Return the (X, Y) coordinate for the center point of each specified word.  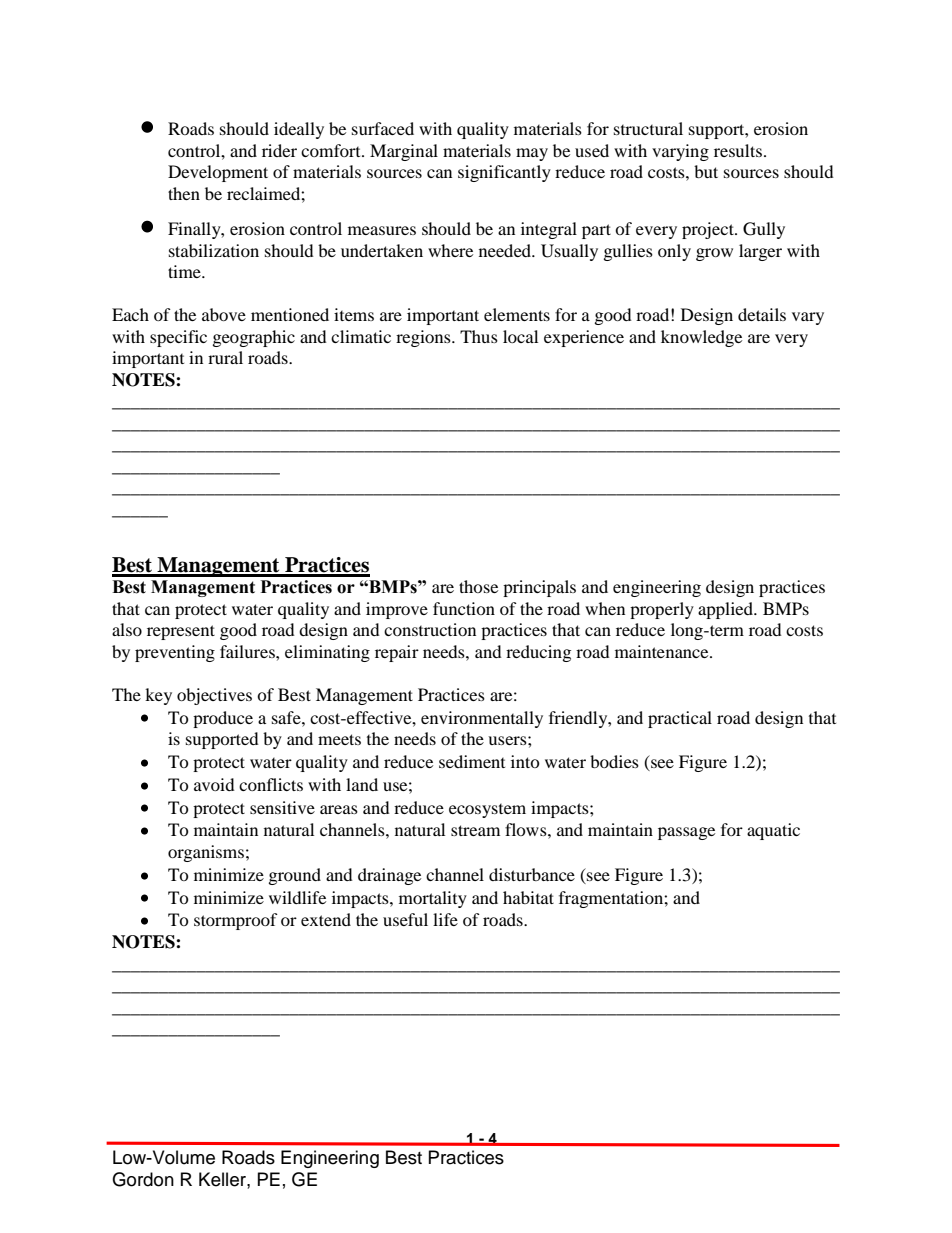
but (706, 171)
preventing (175, 653)
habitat (528, 897)
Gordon (143, 1179)
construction (430, 629)
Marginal (404, 152)
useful (405, 919)
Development (218, 173)
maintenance (663, 651)
